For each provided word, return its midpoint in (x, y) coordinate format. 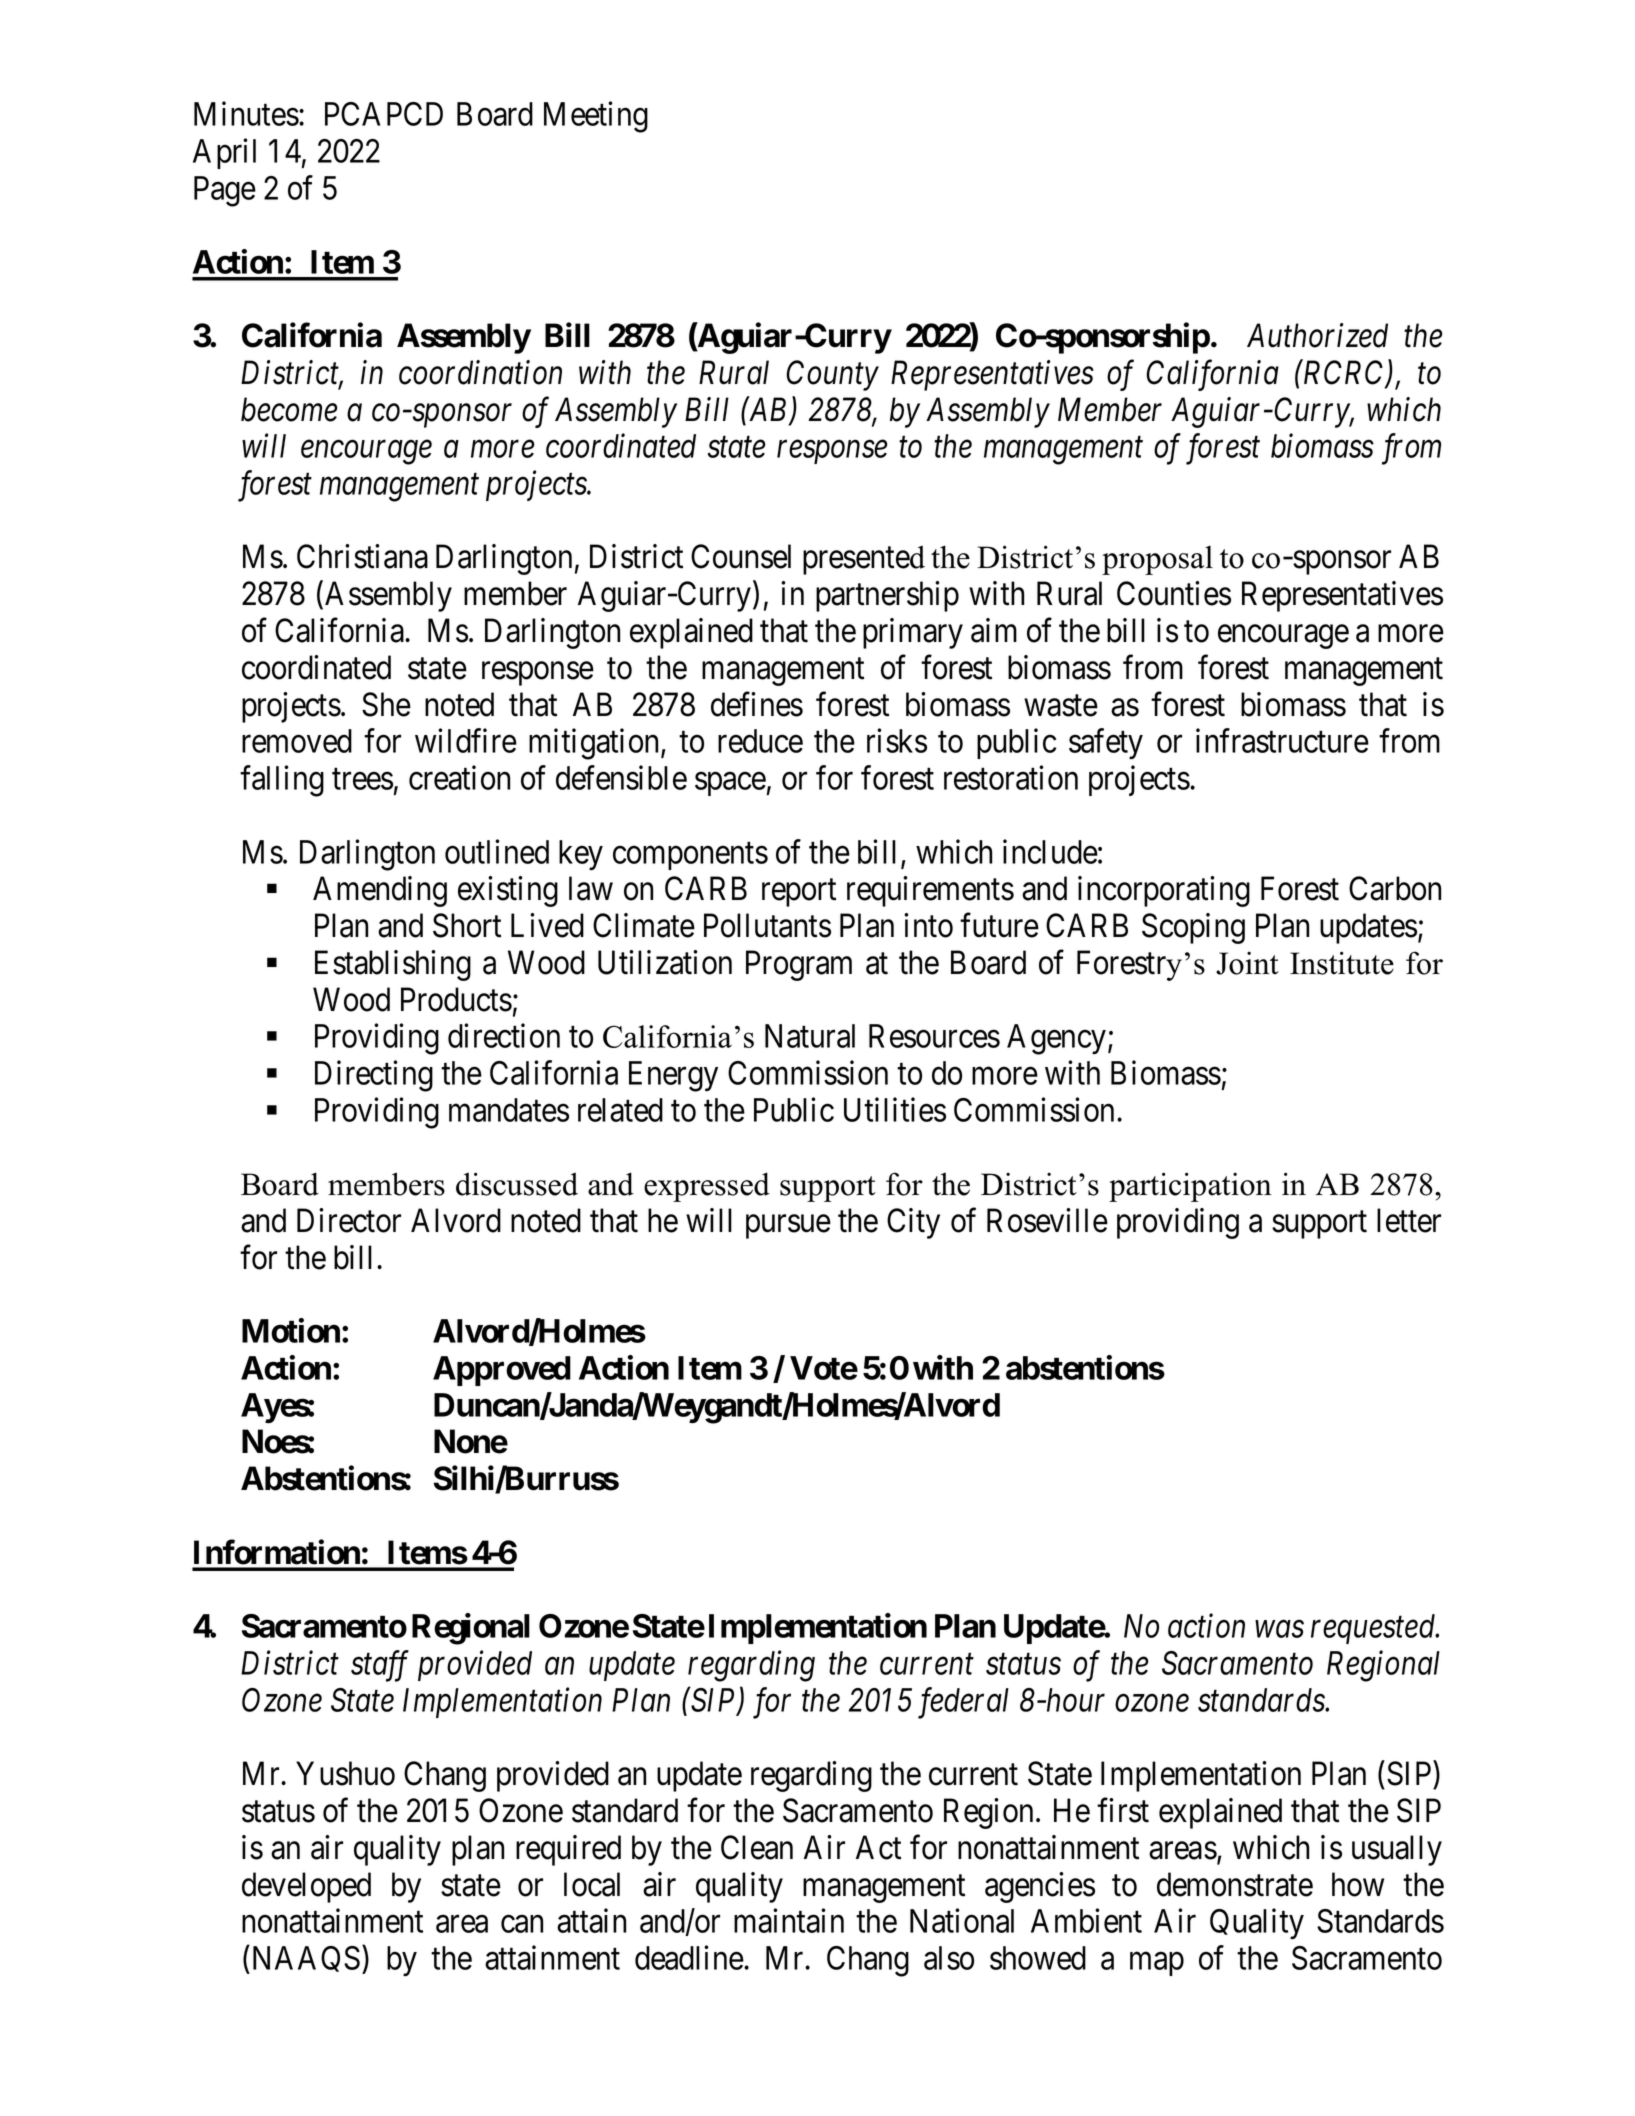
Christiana (362, 556)
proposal (1157, 560)
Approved (502, 1371)
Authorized (1317, 335)
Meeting (596, 117)
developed (306, 1887)
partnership (887, 596)
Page (225, 191)
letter (1409, 1220)
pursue (788, 1227)
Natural (810, 1036)
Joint (1247, 963)
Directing (374, 1076)
